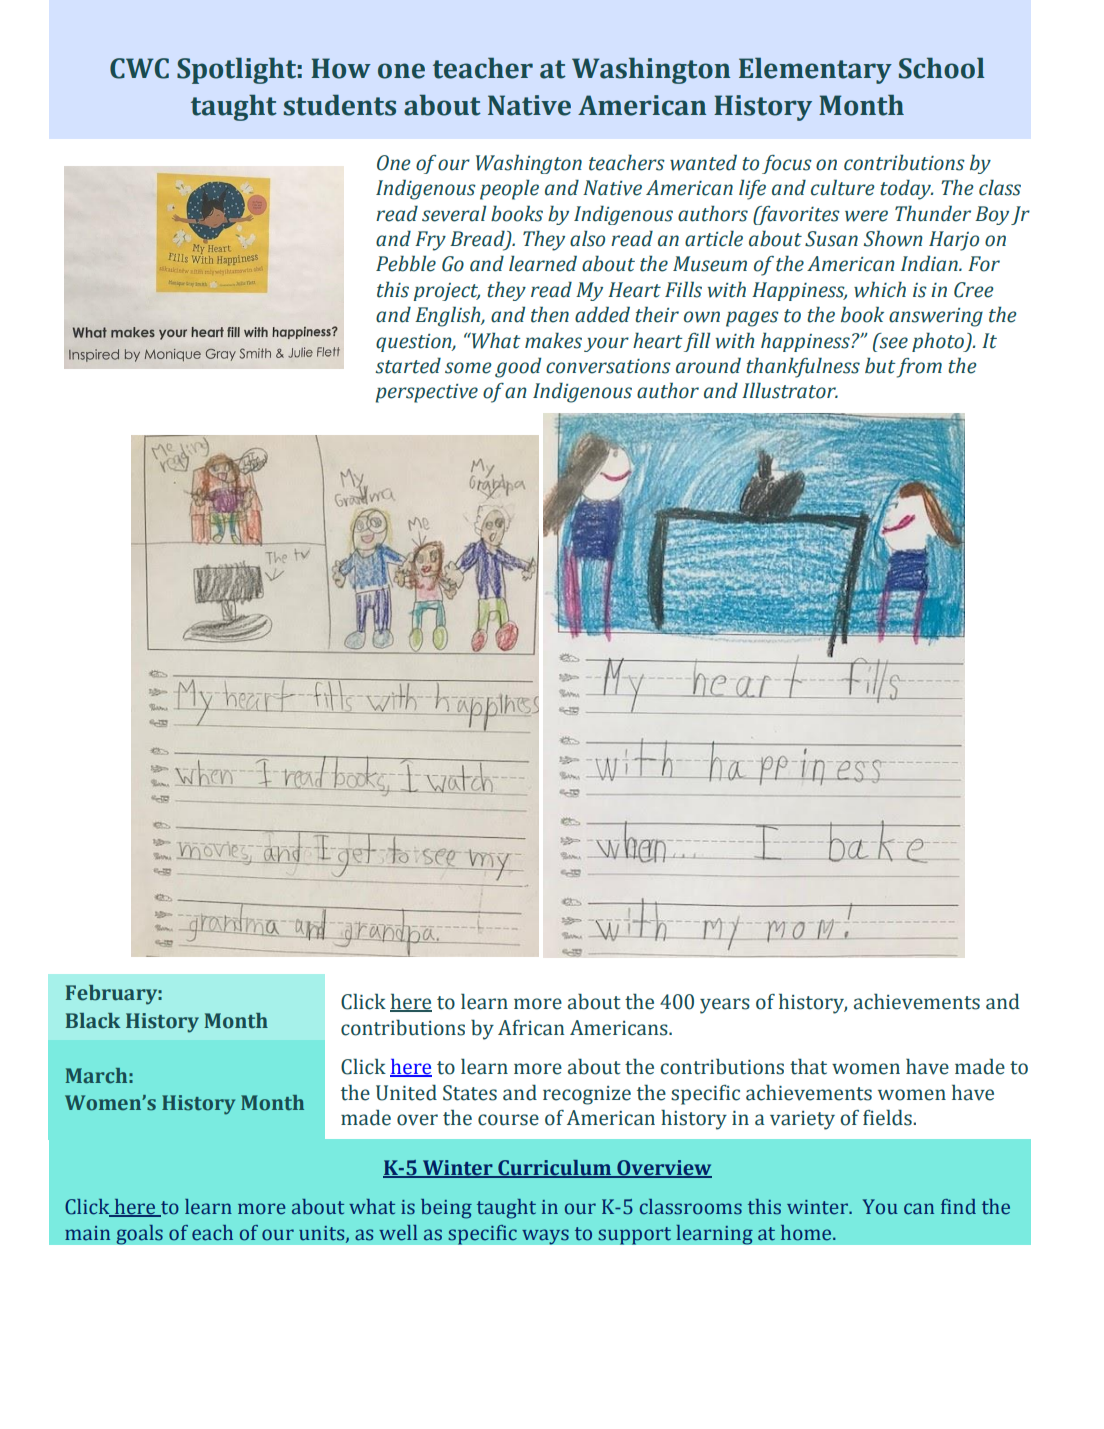 The width and height of the screenshot is (1104, 1429). Describe the element at coordinates (531, 1028) in the screenshot. I see `African` at that location.
